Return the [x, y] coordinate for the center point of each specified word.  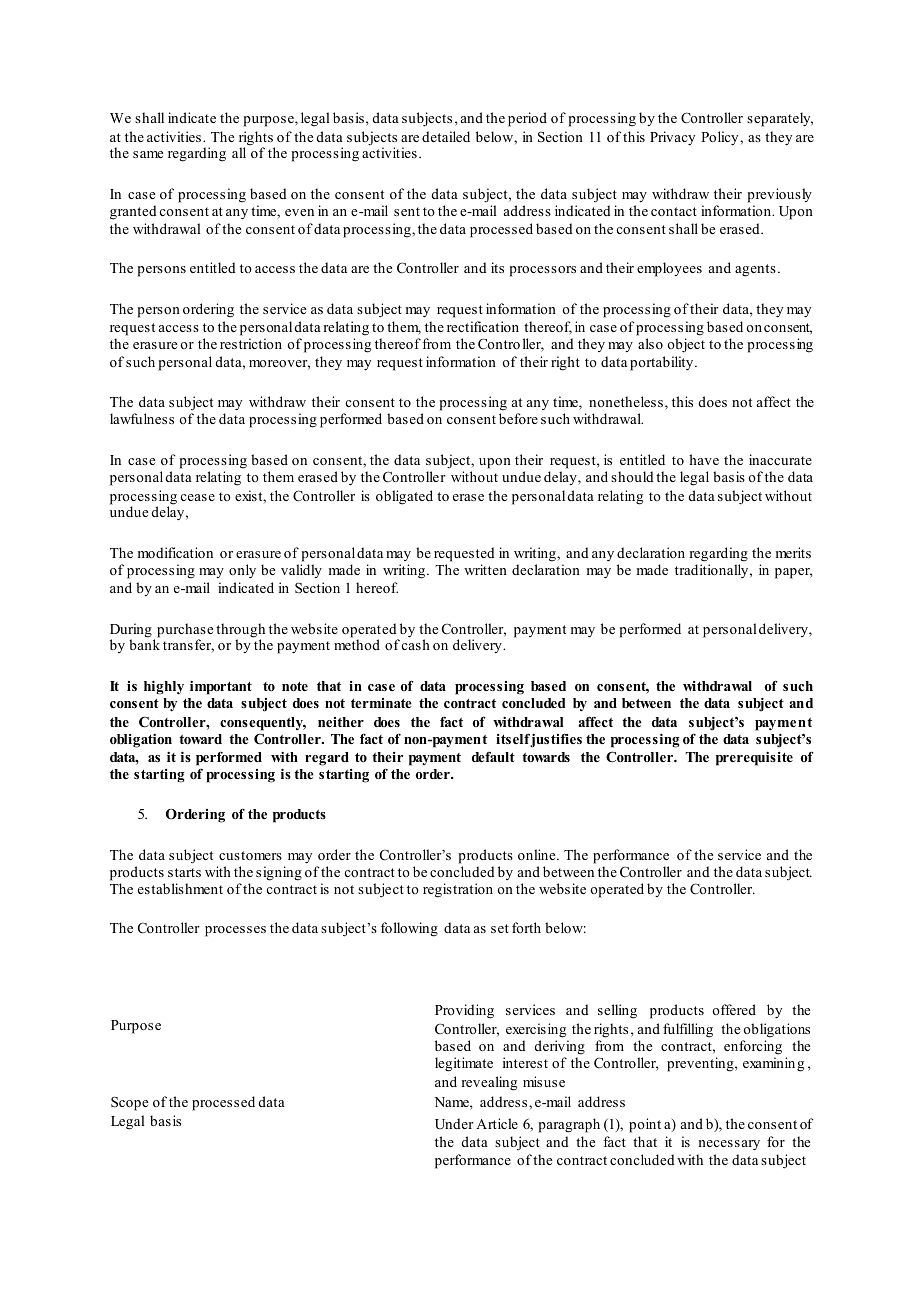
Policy [721, 138]
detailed [446, 136]
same [148, 154]
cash [415, 644]
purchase [185, 631]
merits [793, 552]
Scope [129, 1103]
